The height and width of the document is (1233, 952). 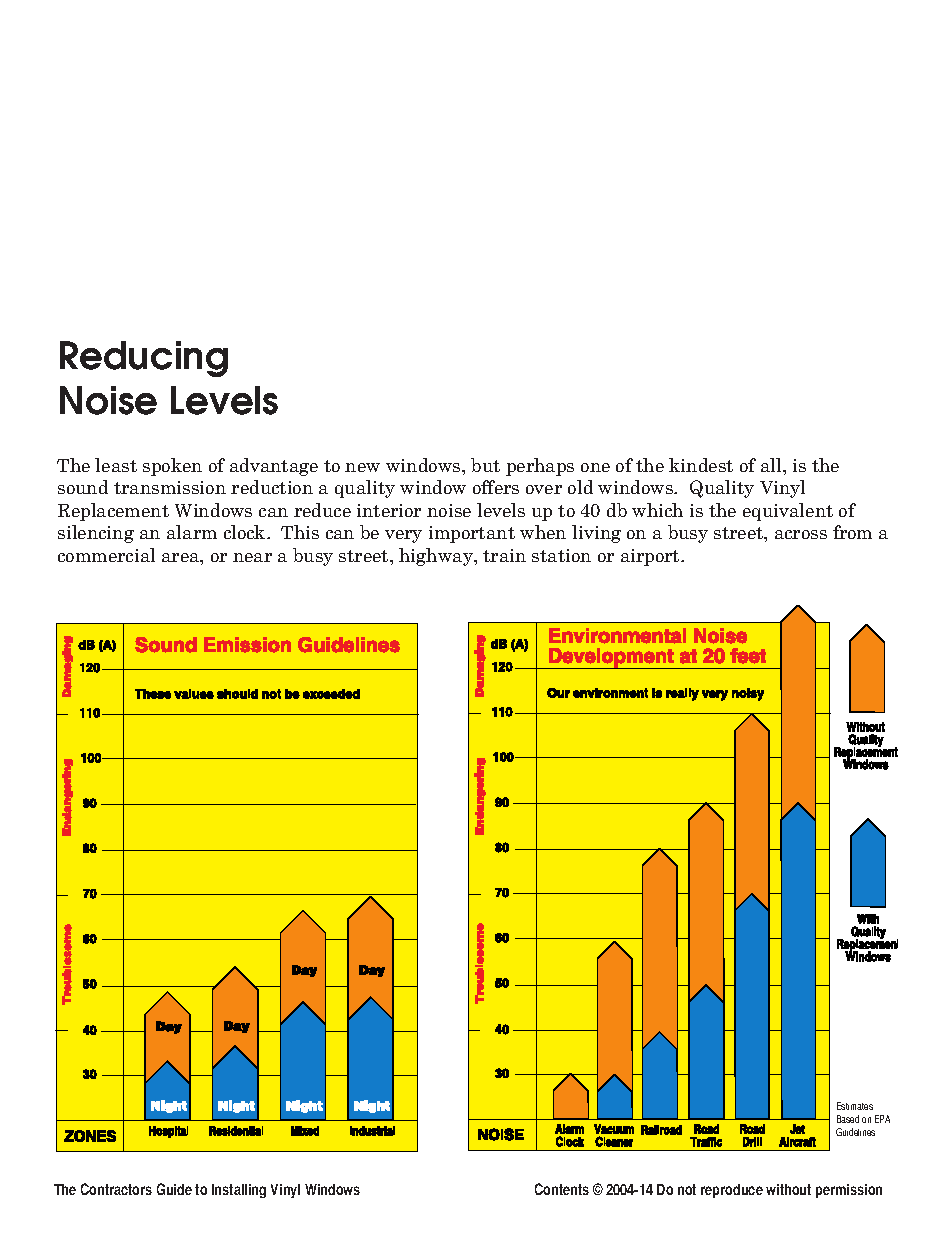 What do you see at coordinates (801, 534) in the document?
I see `across` at bounding box center [801, 534].
